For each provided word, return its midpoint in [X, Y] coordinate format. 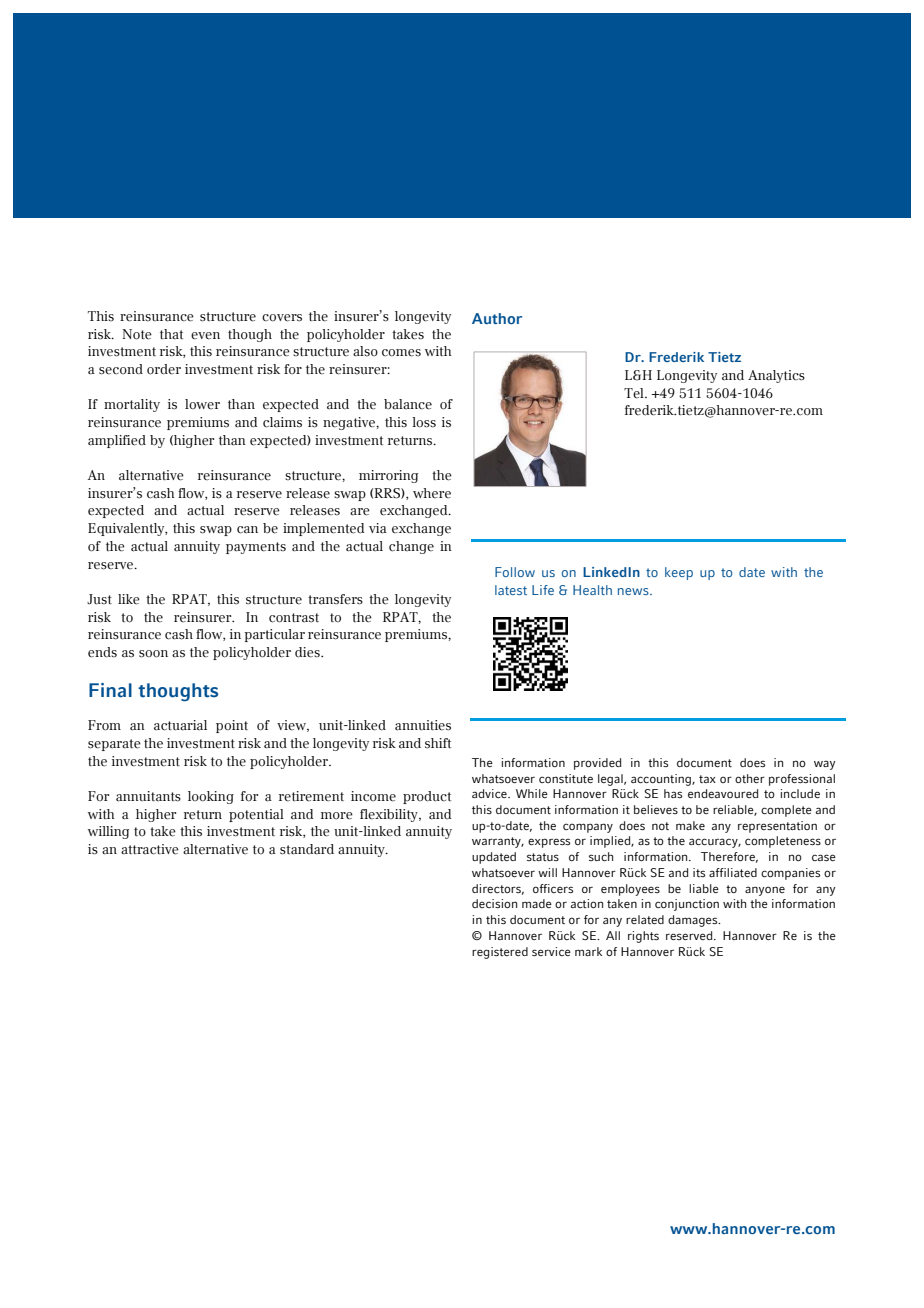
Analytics [776, 376]
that [171, 334]
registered [500, 953]
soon [153, 654]
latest [511, 590]
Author [497, 318]
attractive [150, 849]
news [634, 591]
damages [694, 921]
